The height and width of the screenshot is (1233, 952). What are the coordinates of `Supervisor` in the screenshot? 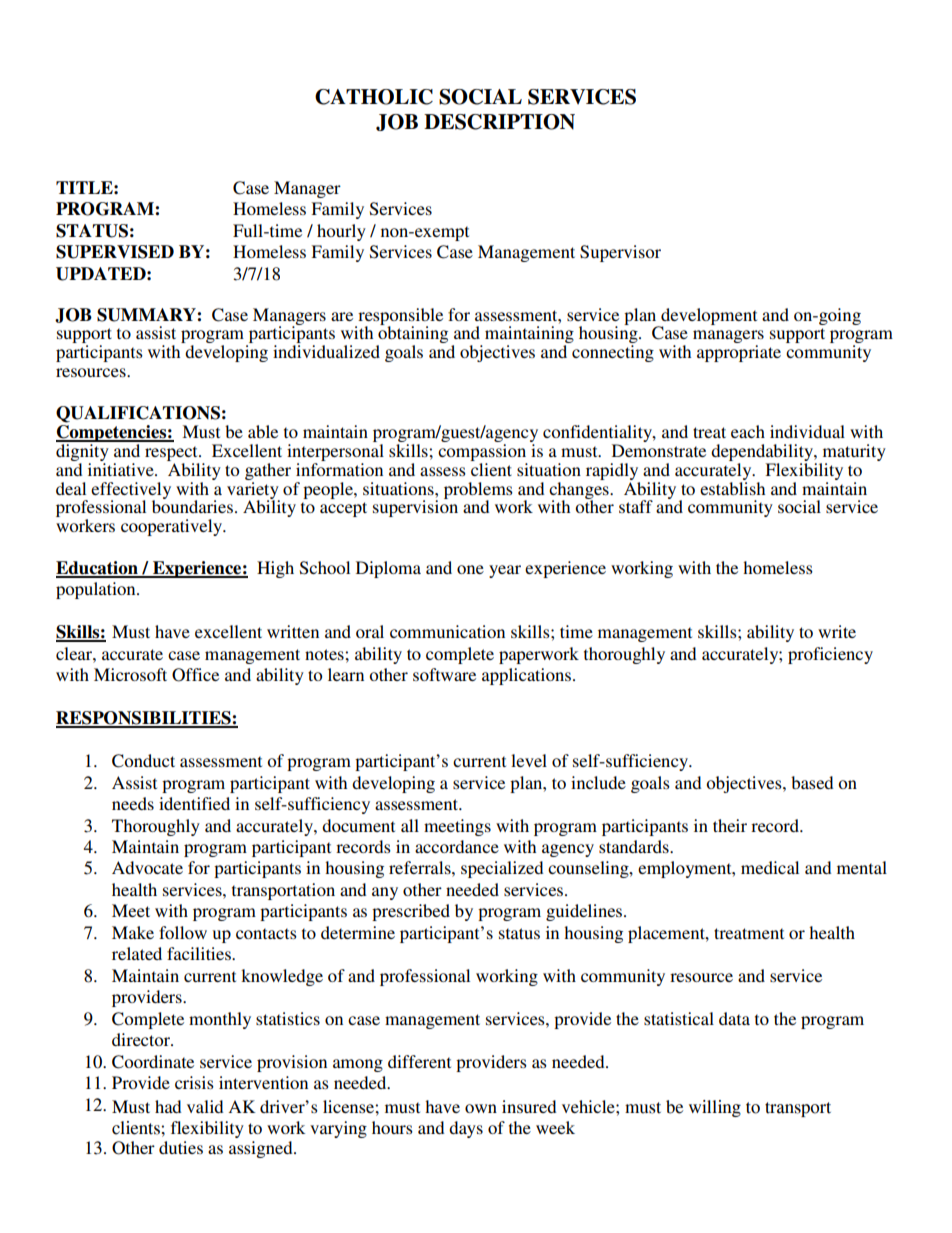 It's located at (620, 253).
